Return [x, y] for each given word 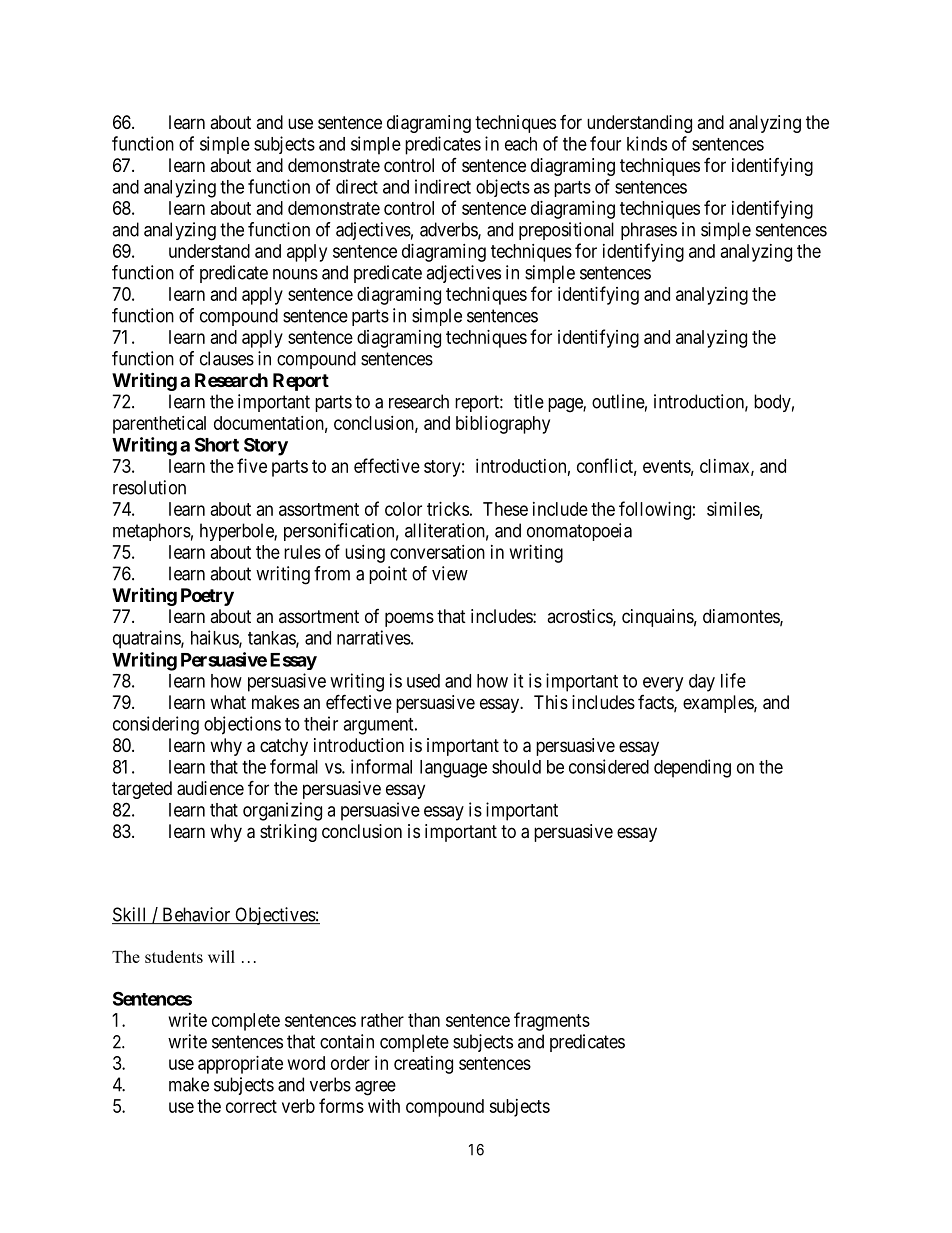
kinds [647, 143]
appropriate [240, 1065]
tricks [448, 509]
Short [217, 444]
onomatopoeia [579, 532]
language [453, 769]
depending [692, 768]
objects [503, 188]
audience [210, 788]
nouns [295, 274]
